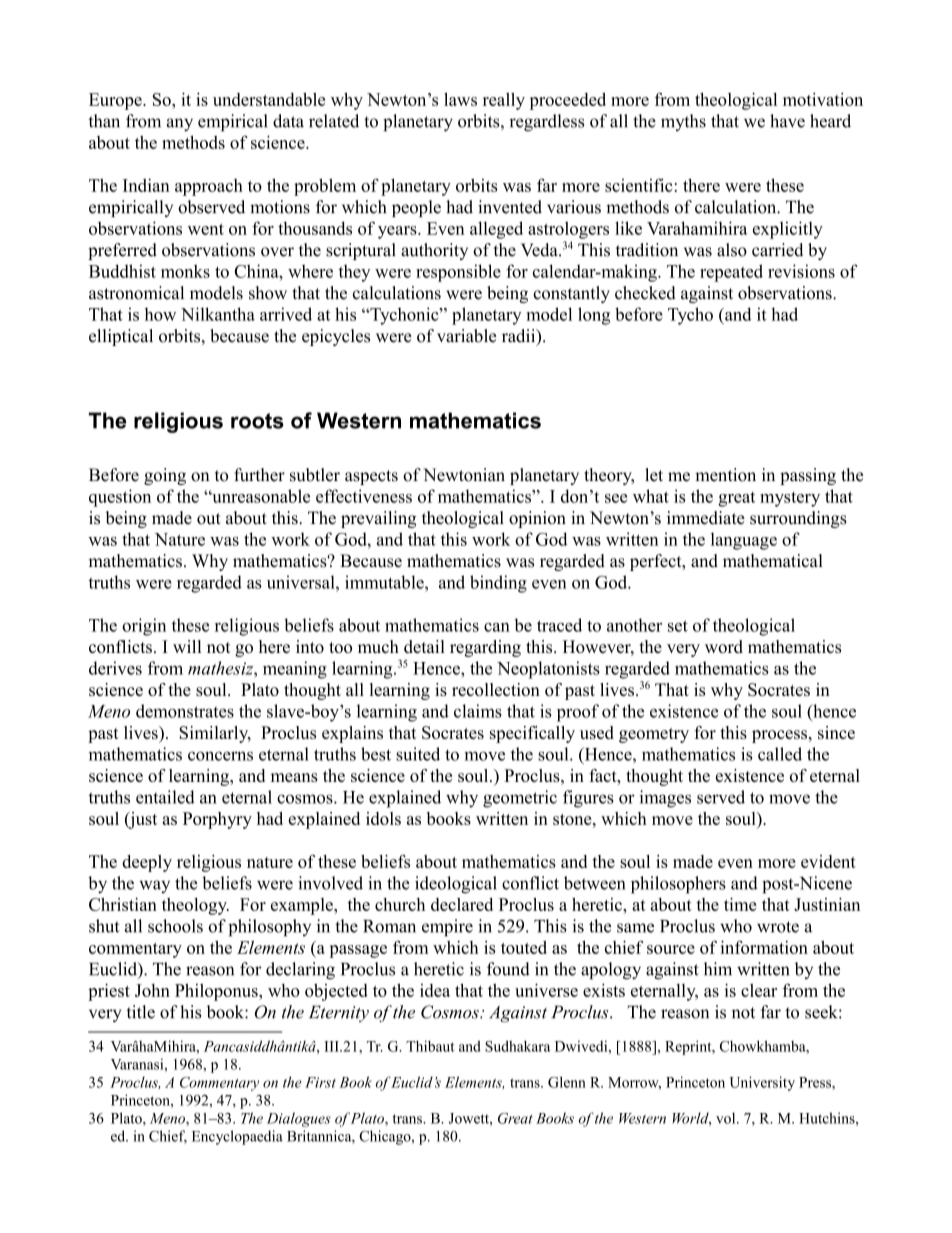 The image size is (952, 1233). What do you see at coordinates (725, 475) in the screenshot?
I see `mention` at bounding box center [725, 475].
